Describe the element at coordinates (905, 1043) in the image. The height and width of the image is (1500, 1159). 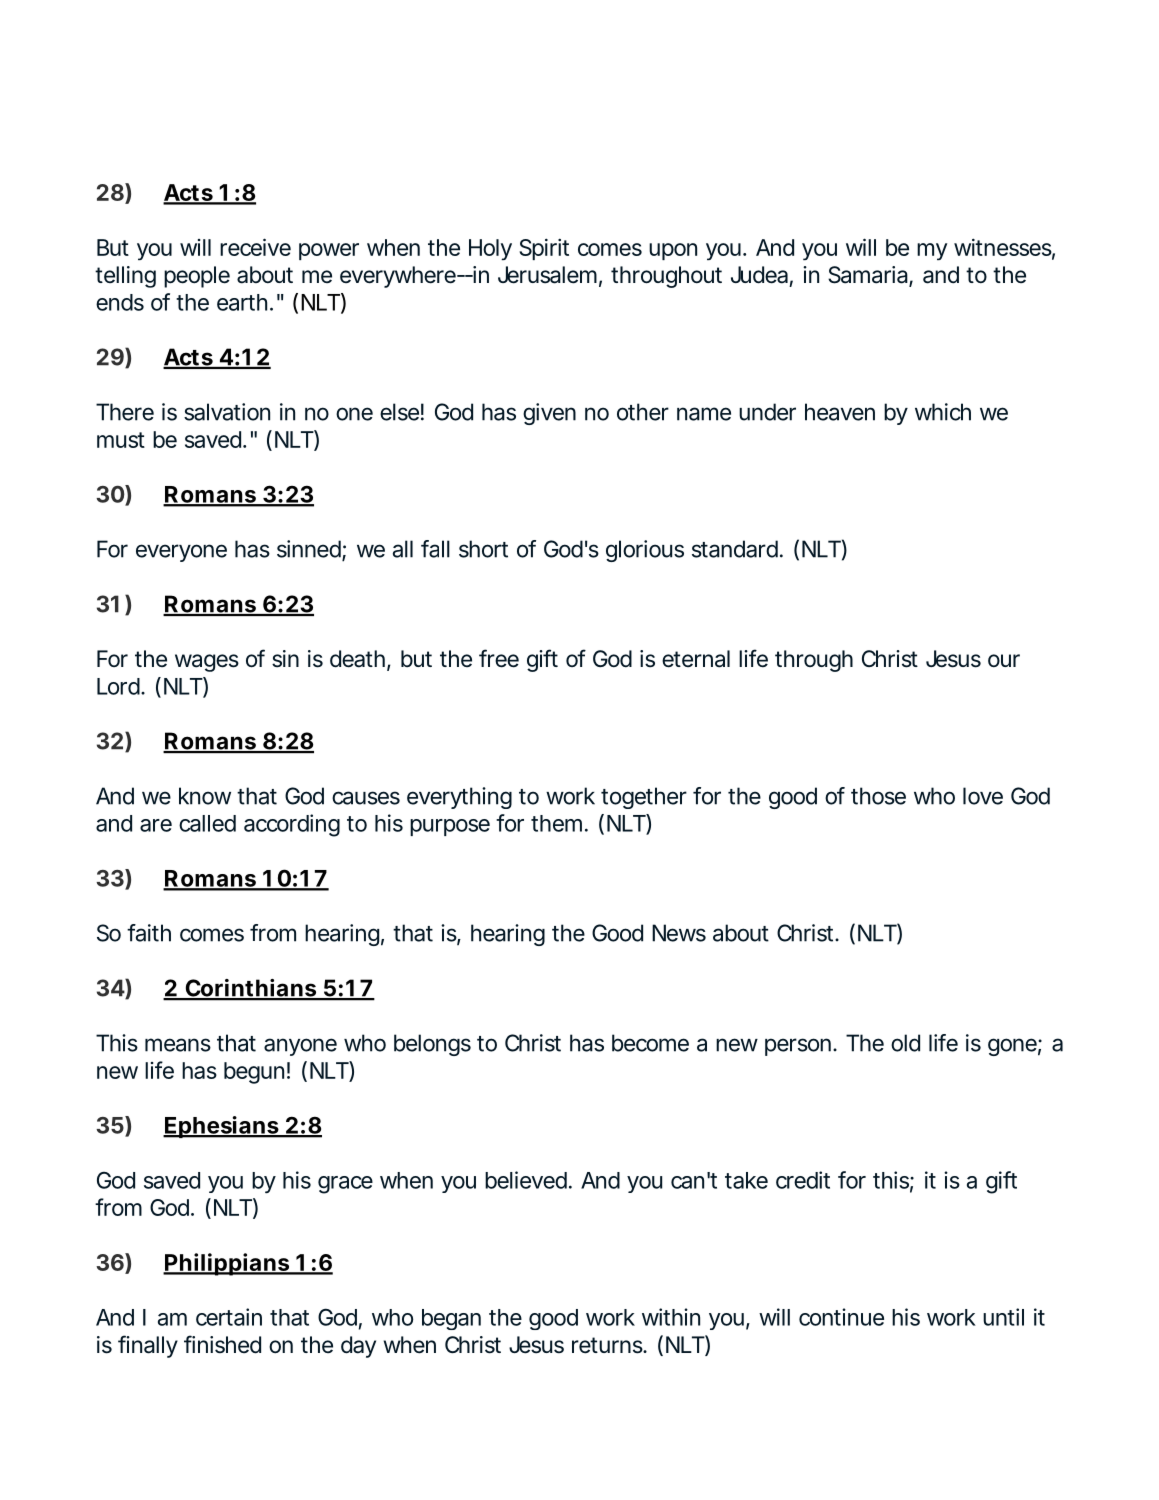
I see `old` at that location.
